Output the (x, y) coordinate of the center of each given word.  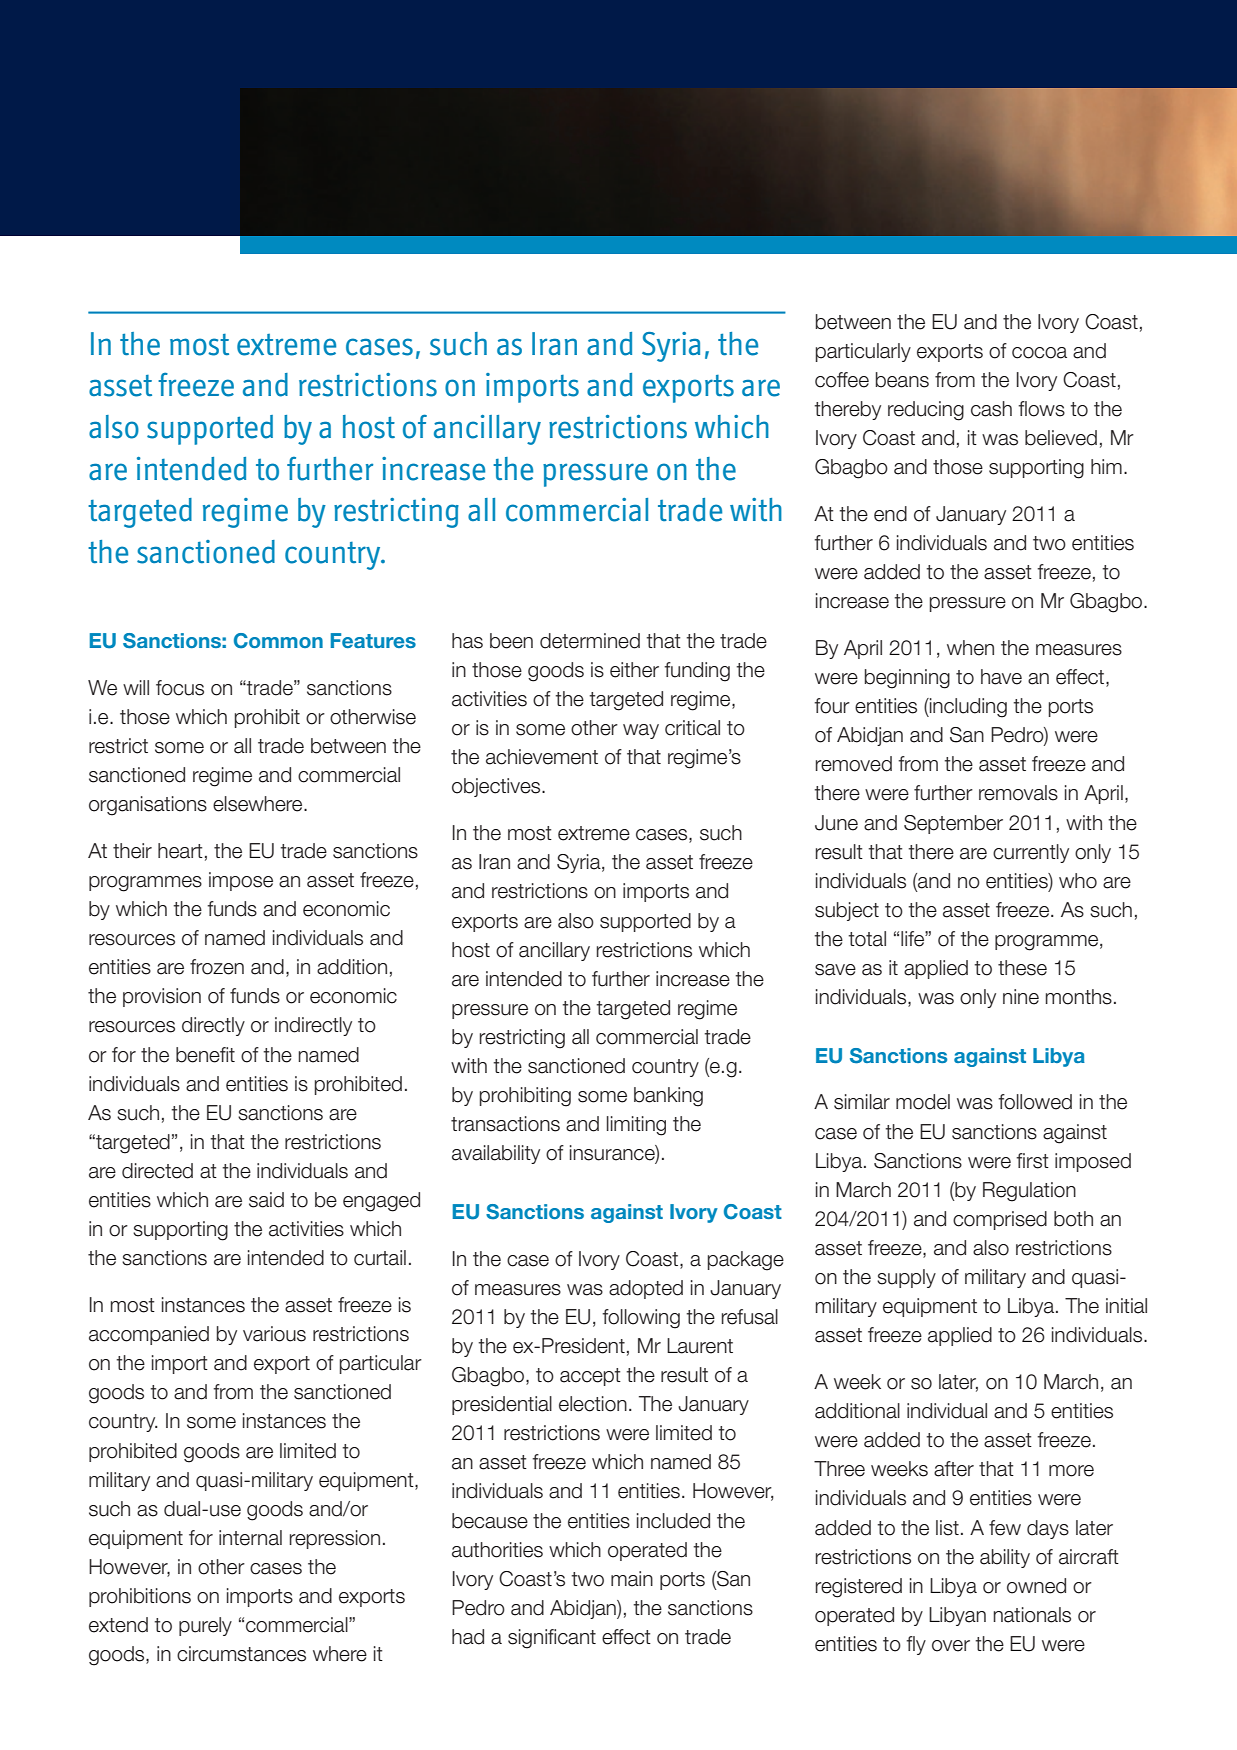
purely (205, 1626)
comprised (1000, 1220)
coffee (842, 380)
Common (278, 641)
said (266, 1200)
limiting (636, 1126)
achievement (542, 757)
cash (991, 409)
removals (1018, 793)
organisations (148, 806)
